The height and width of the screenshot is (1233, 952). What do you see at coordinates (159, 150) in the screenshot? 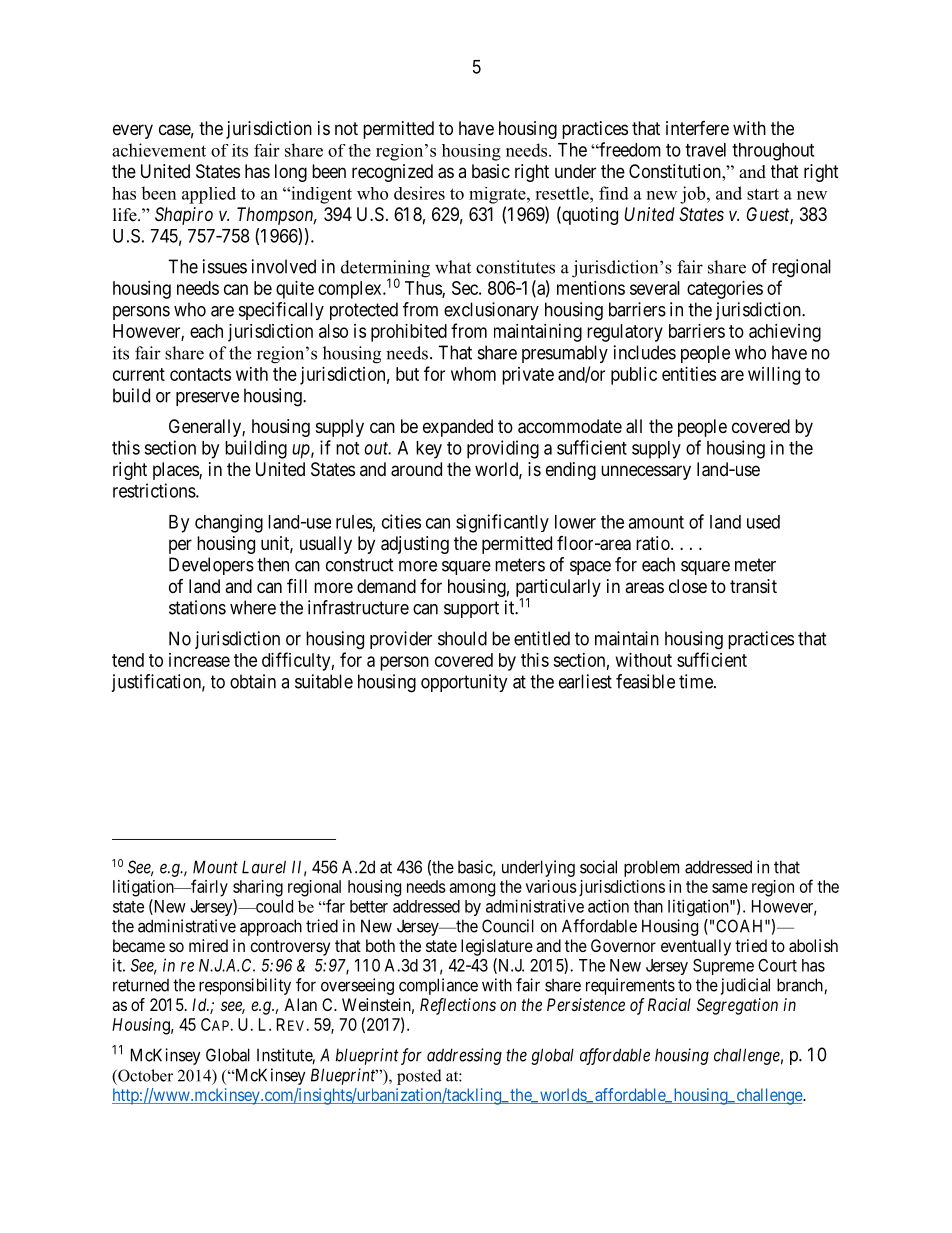
I see `achievement` at bounding box center [159, 150].
